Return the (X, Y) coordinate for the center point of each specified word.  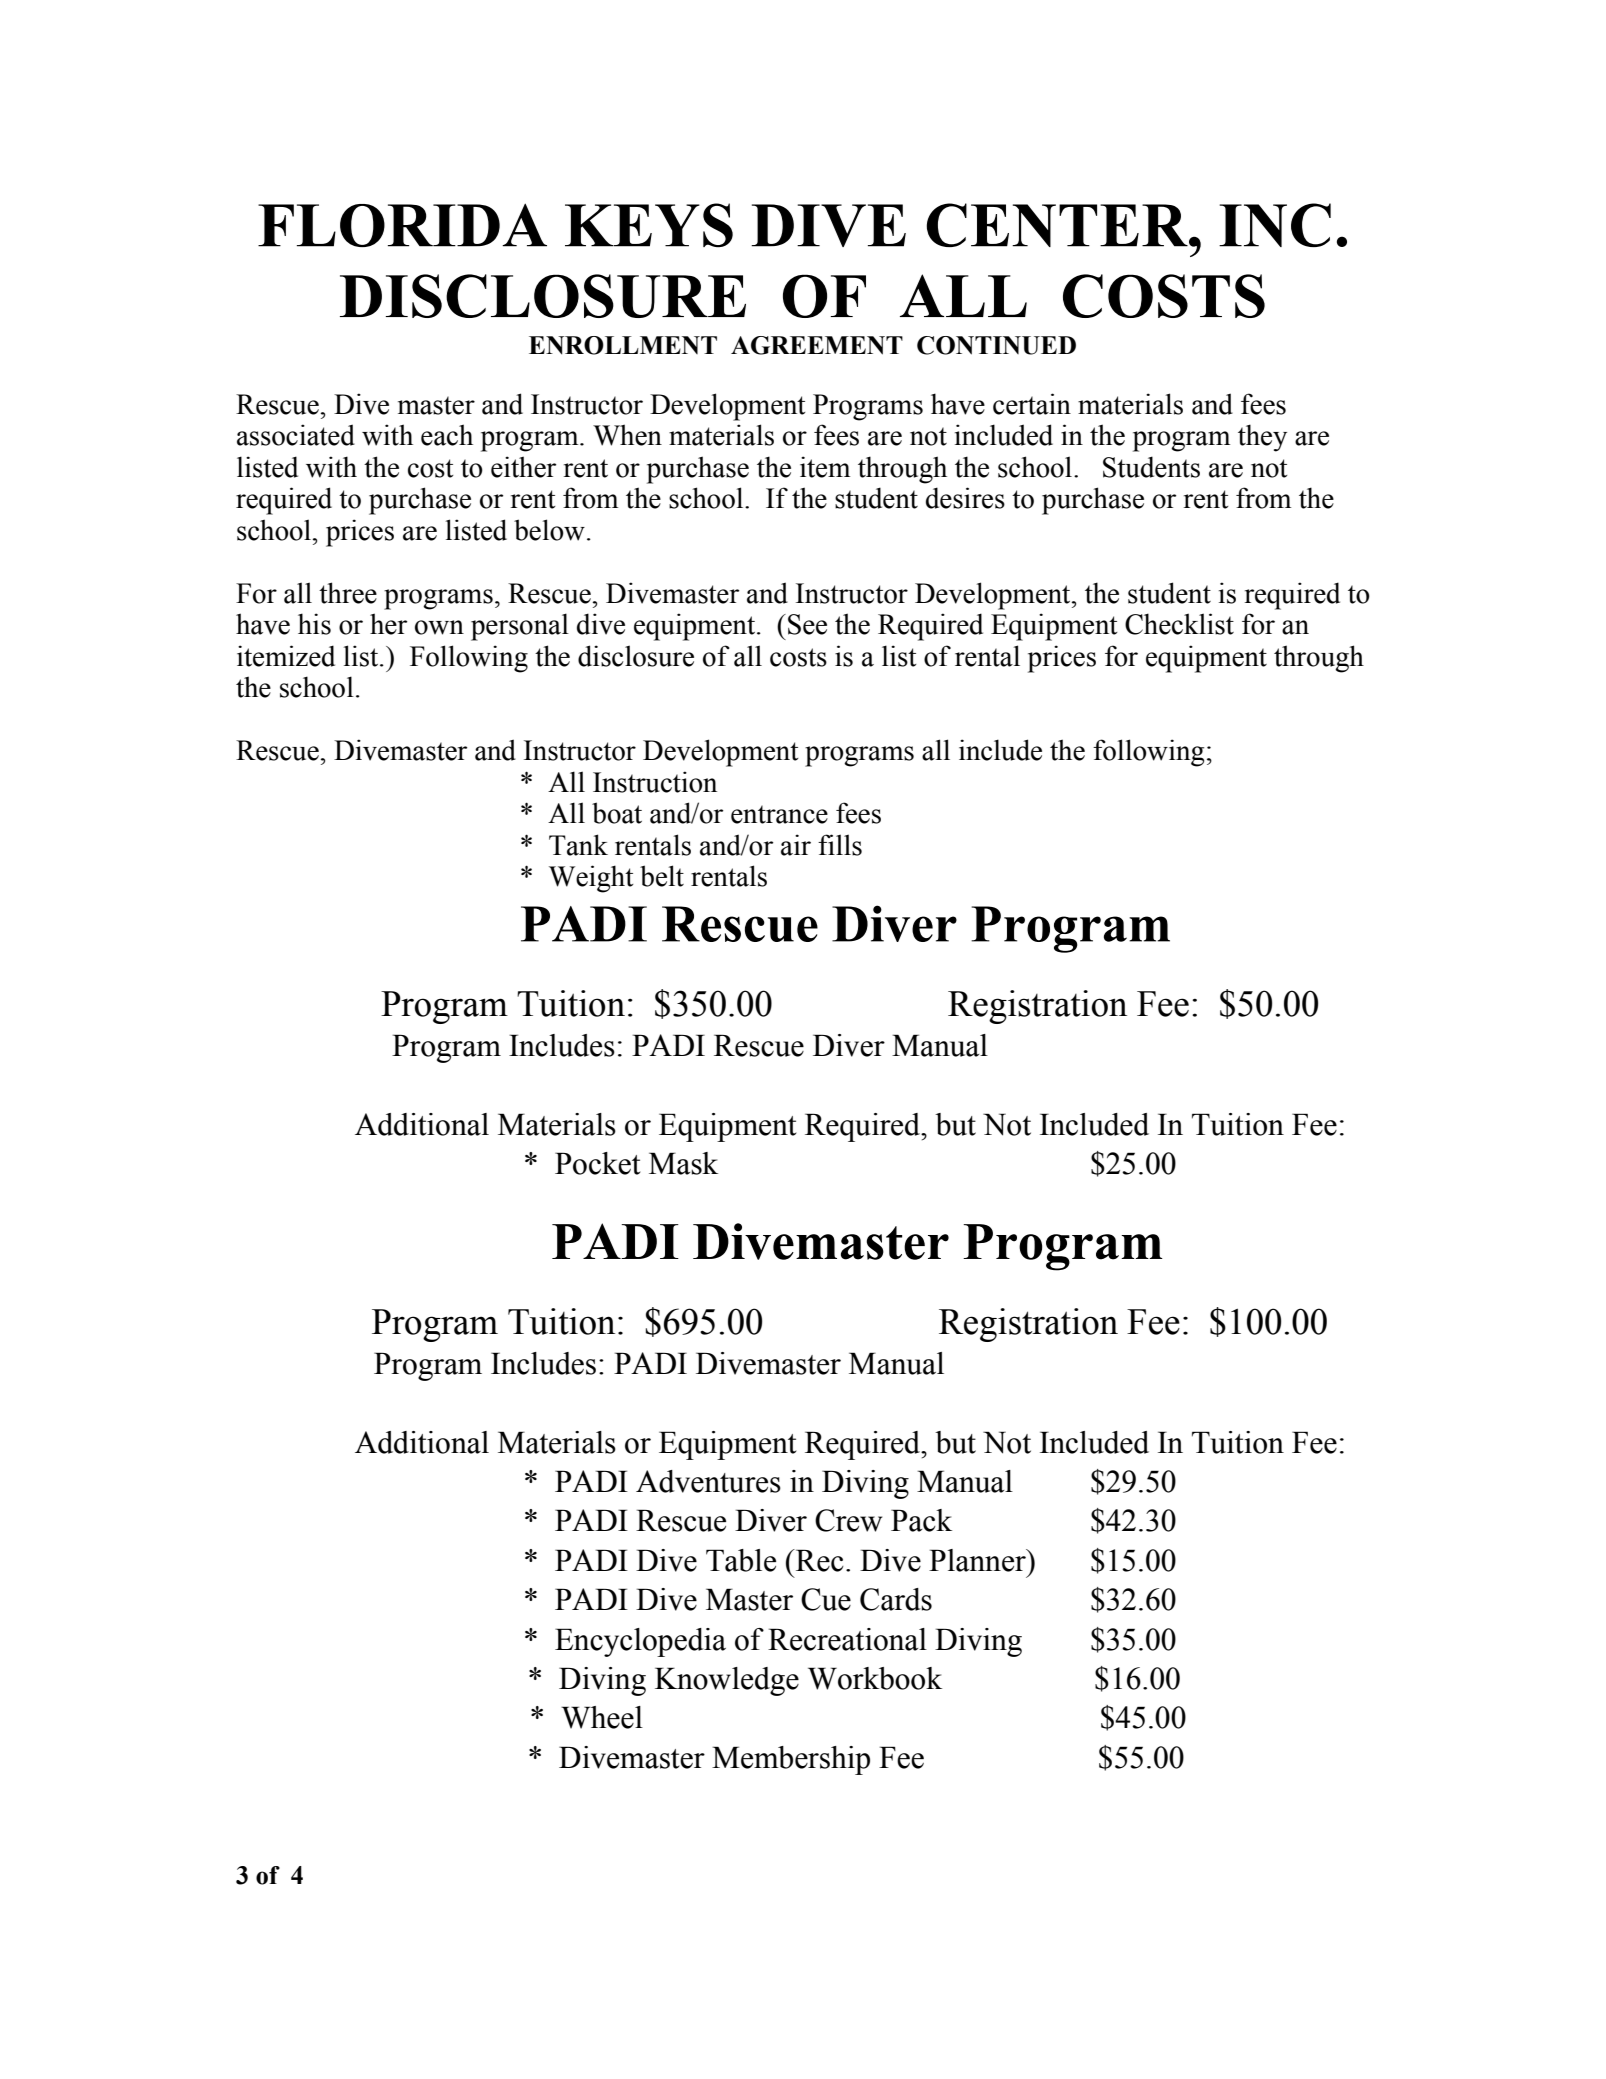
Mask (683, 1163)
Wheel (602, 1717)
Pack (921, 1520)
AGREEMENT (817, 345)
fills (840, 845)
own (439, 627)
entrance (779, 814)
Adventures (708, 1481)
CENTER (1058, 225)
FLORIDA (402, 225)
